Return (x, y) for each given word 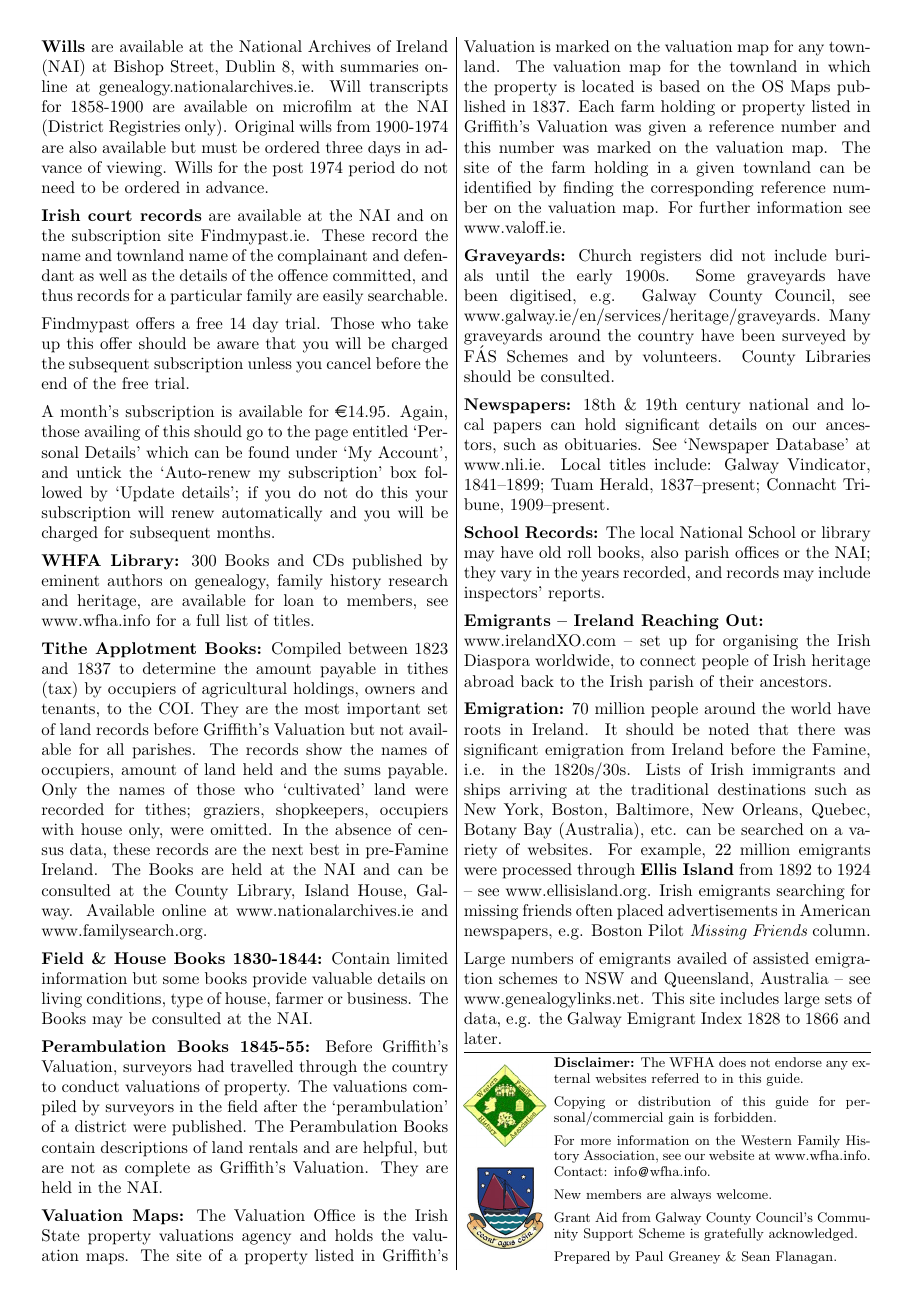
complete (157, 1169)
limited (422, 958)
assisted (781, 958)
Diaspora (497, 662)
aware (238, 345)
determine (179, 668)
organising (760, 642)
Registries (144, 128)
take (433, 323)
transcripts (409, 88)
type (187, 1001)
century (713, 407)
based (679, 86)
